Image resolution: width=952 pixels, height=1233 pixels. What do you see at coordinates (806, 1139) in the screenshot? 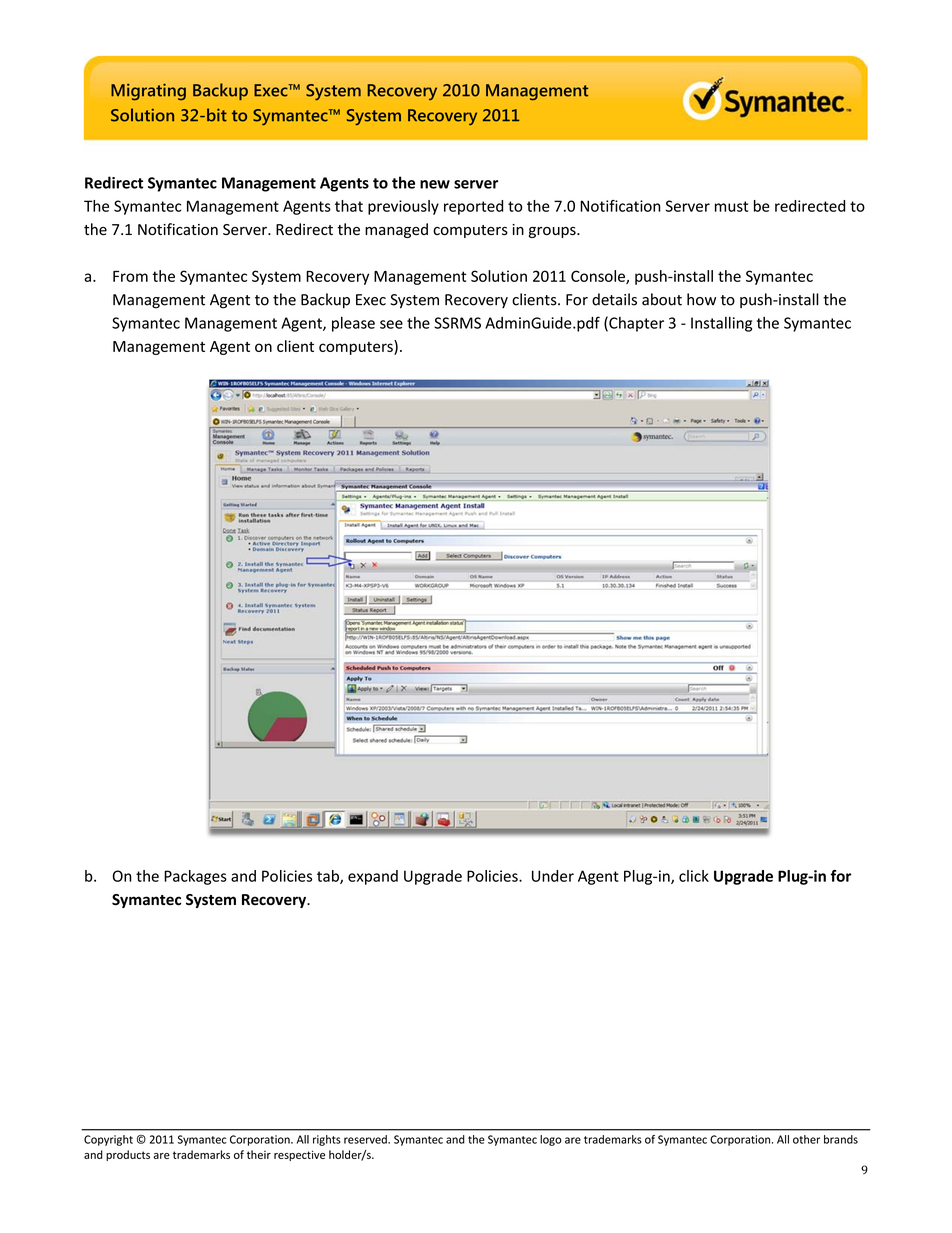
I see `other` at bounding box center [806, 1139].
